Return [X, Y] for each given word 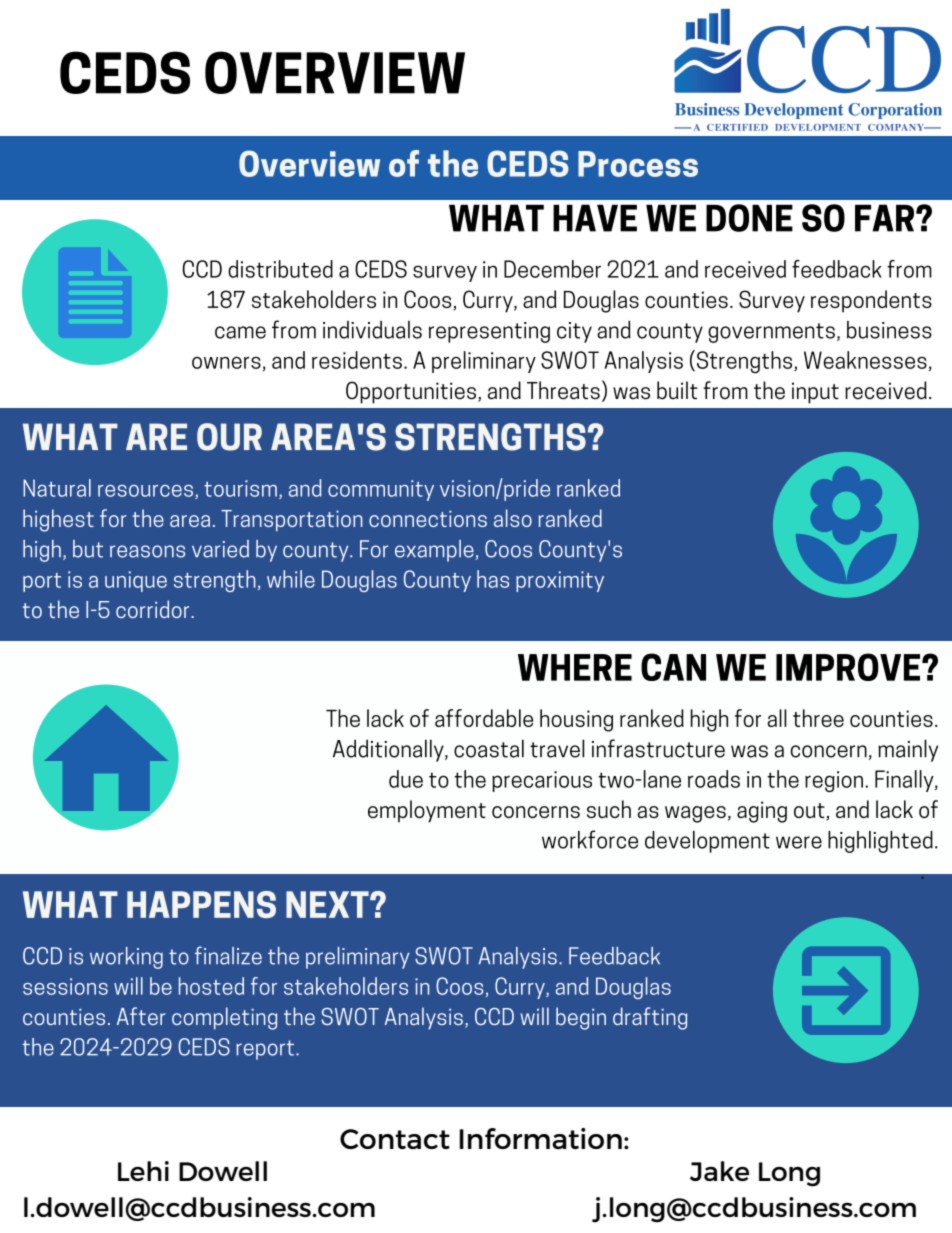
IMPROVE [849, 667]
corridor [154, 609]
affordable [484, 718]
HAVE [595, 218]
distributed [280, 269]
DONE [749, 218]
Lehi [143, 1171]
